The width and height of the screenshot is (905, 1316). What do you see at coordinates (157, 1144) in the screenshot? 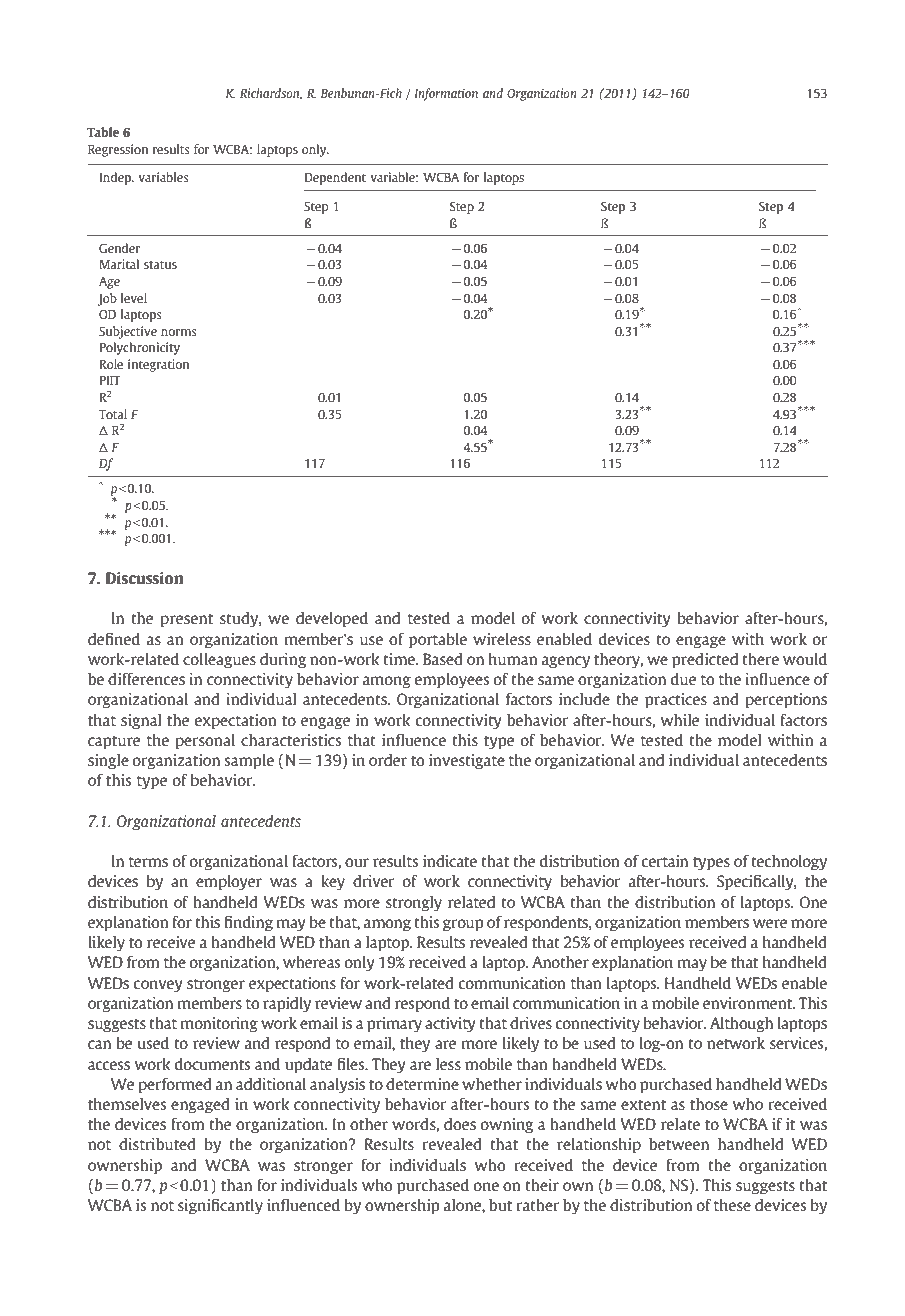
I see `distributed` at bounding box center [157, 1144].
